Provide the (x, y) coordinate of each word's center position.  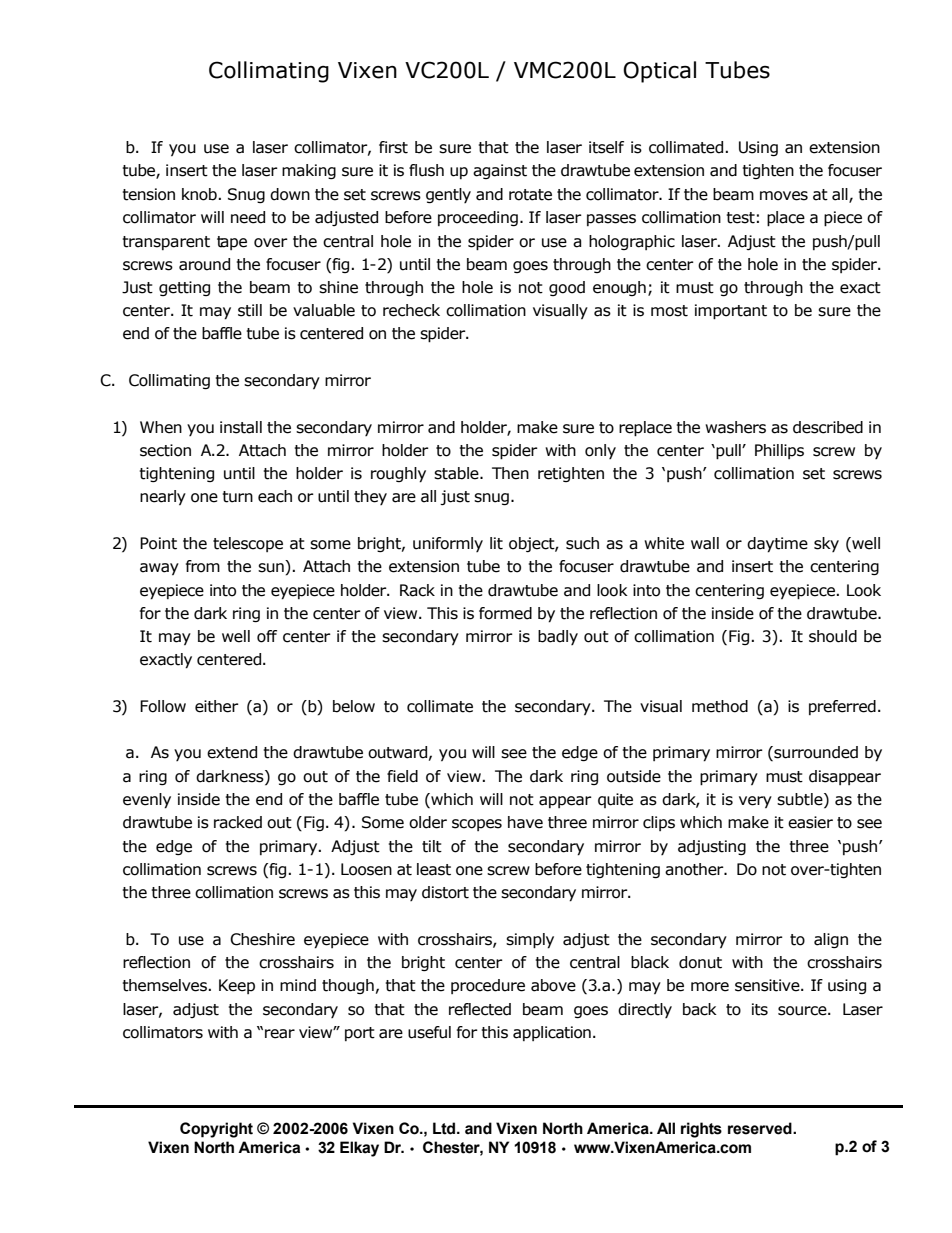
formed (505, 613)
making (309, 171)
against (500, 171)
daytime (777, 545)
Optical (659, 72)
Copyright (216, 1130)
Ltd (445, 1128)
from (203, 566)
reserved (761, 1128)
